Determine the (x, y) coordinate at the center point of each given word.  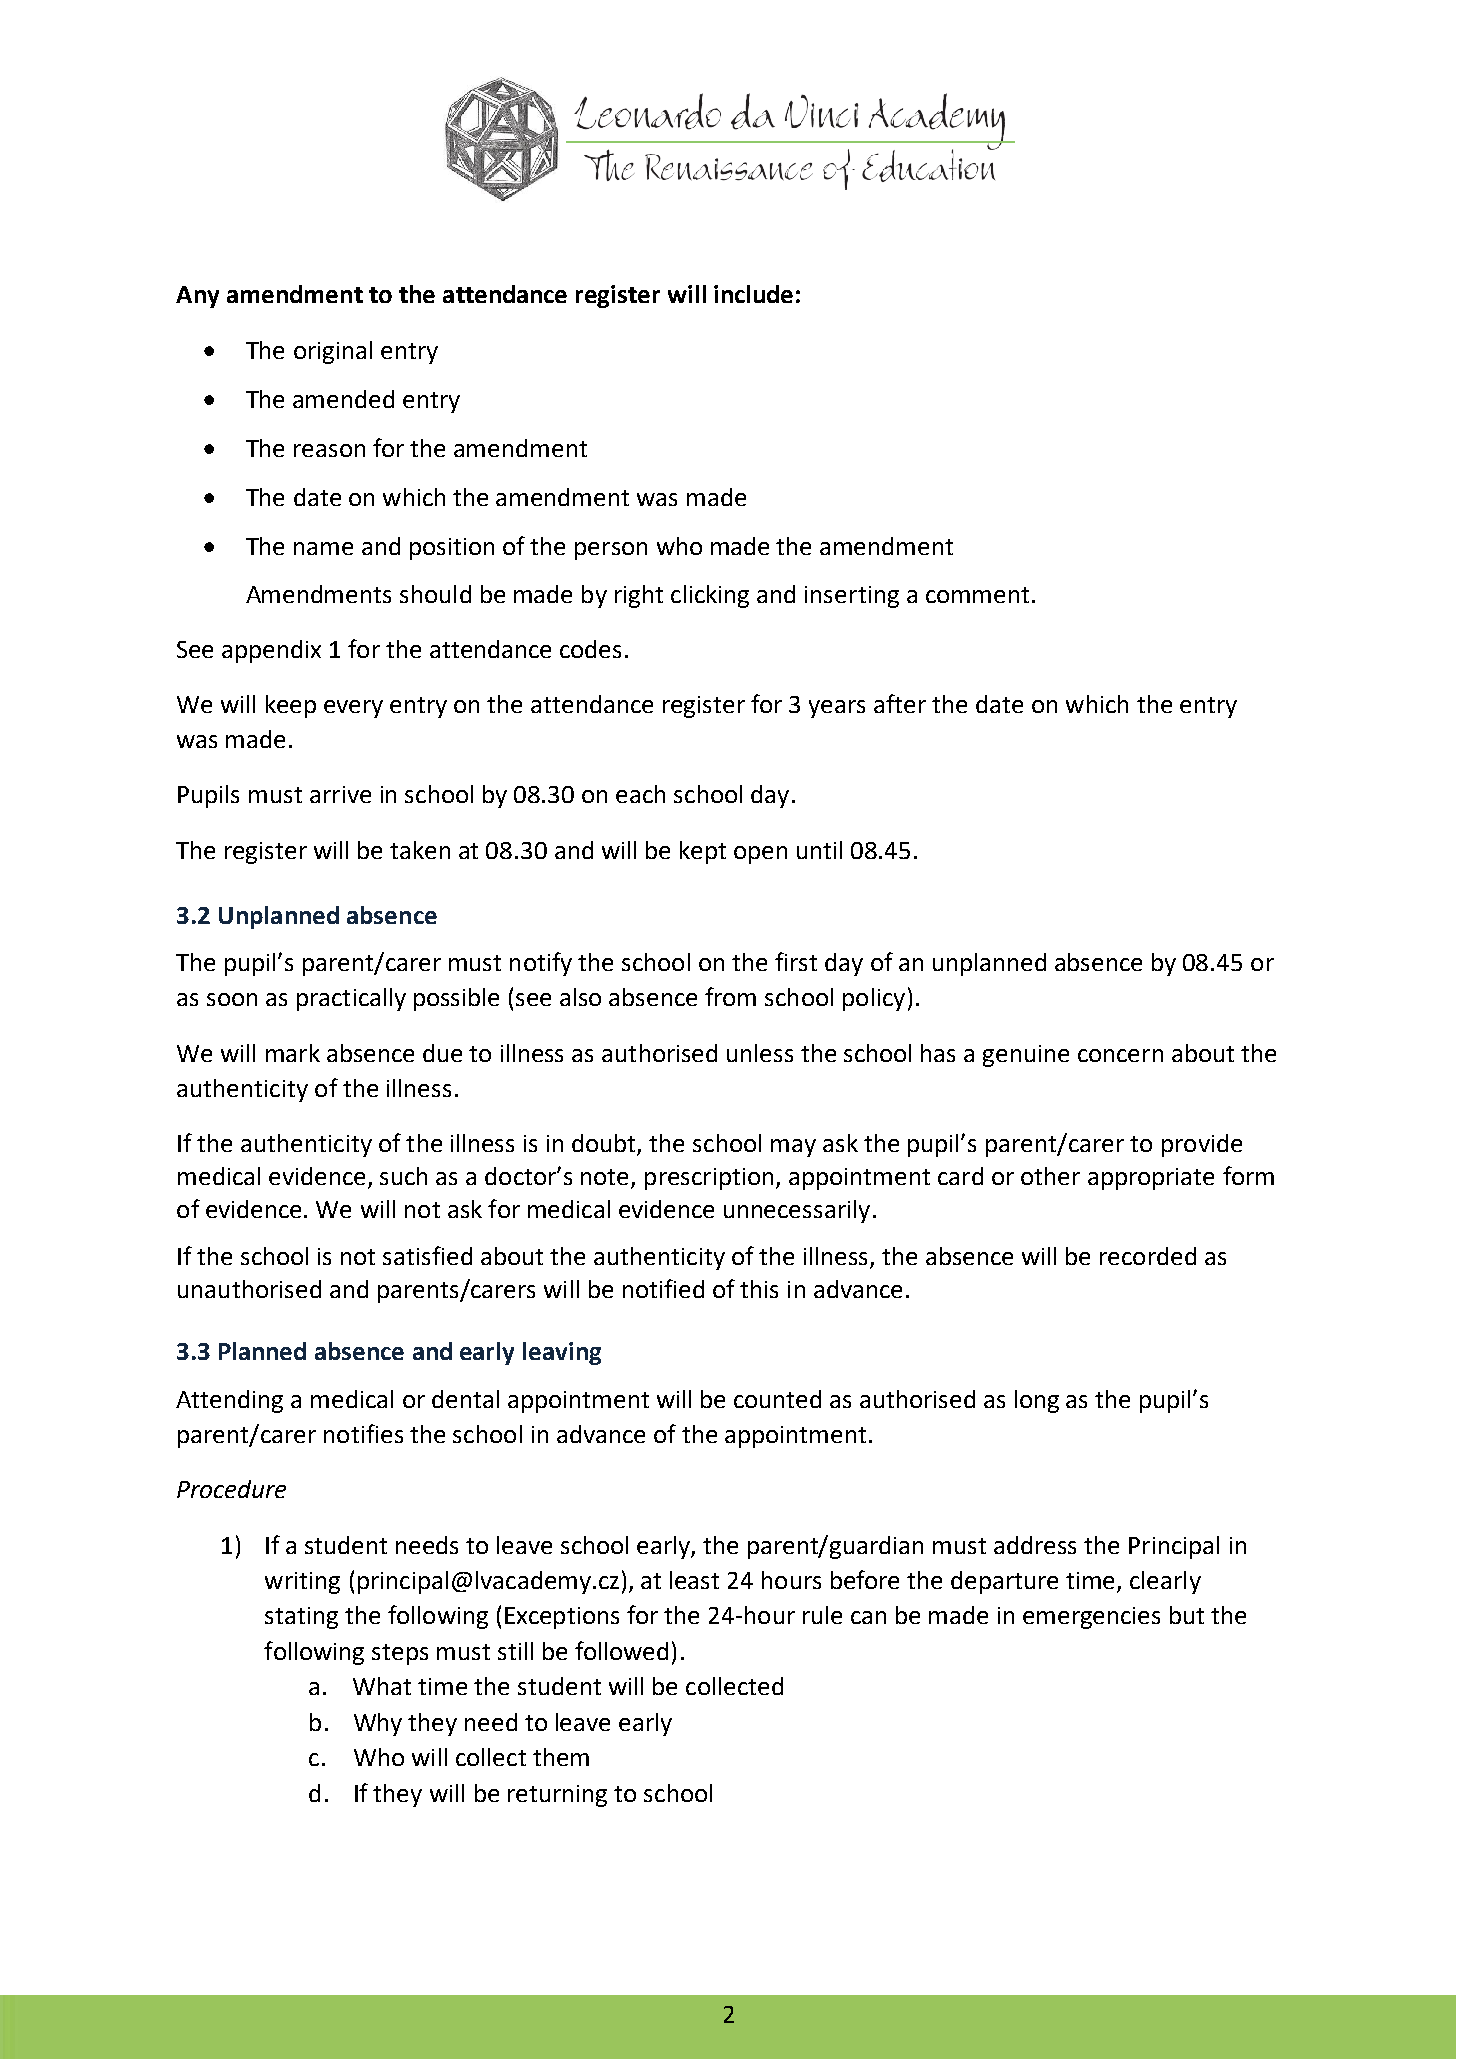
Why (378, 1724)
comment (977, 595)
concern (1120, 1055)
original (333, 352)
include (753, 294)
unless (760, 1053)
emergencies (1091, 1618)
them (561, 1757)
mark (293, 1053)
